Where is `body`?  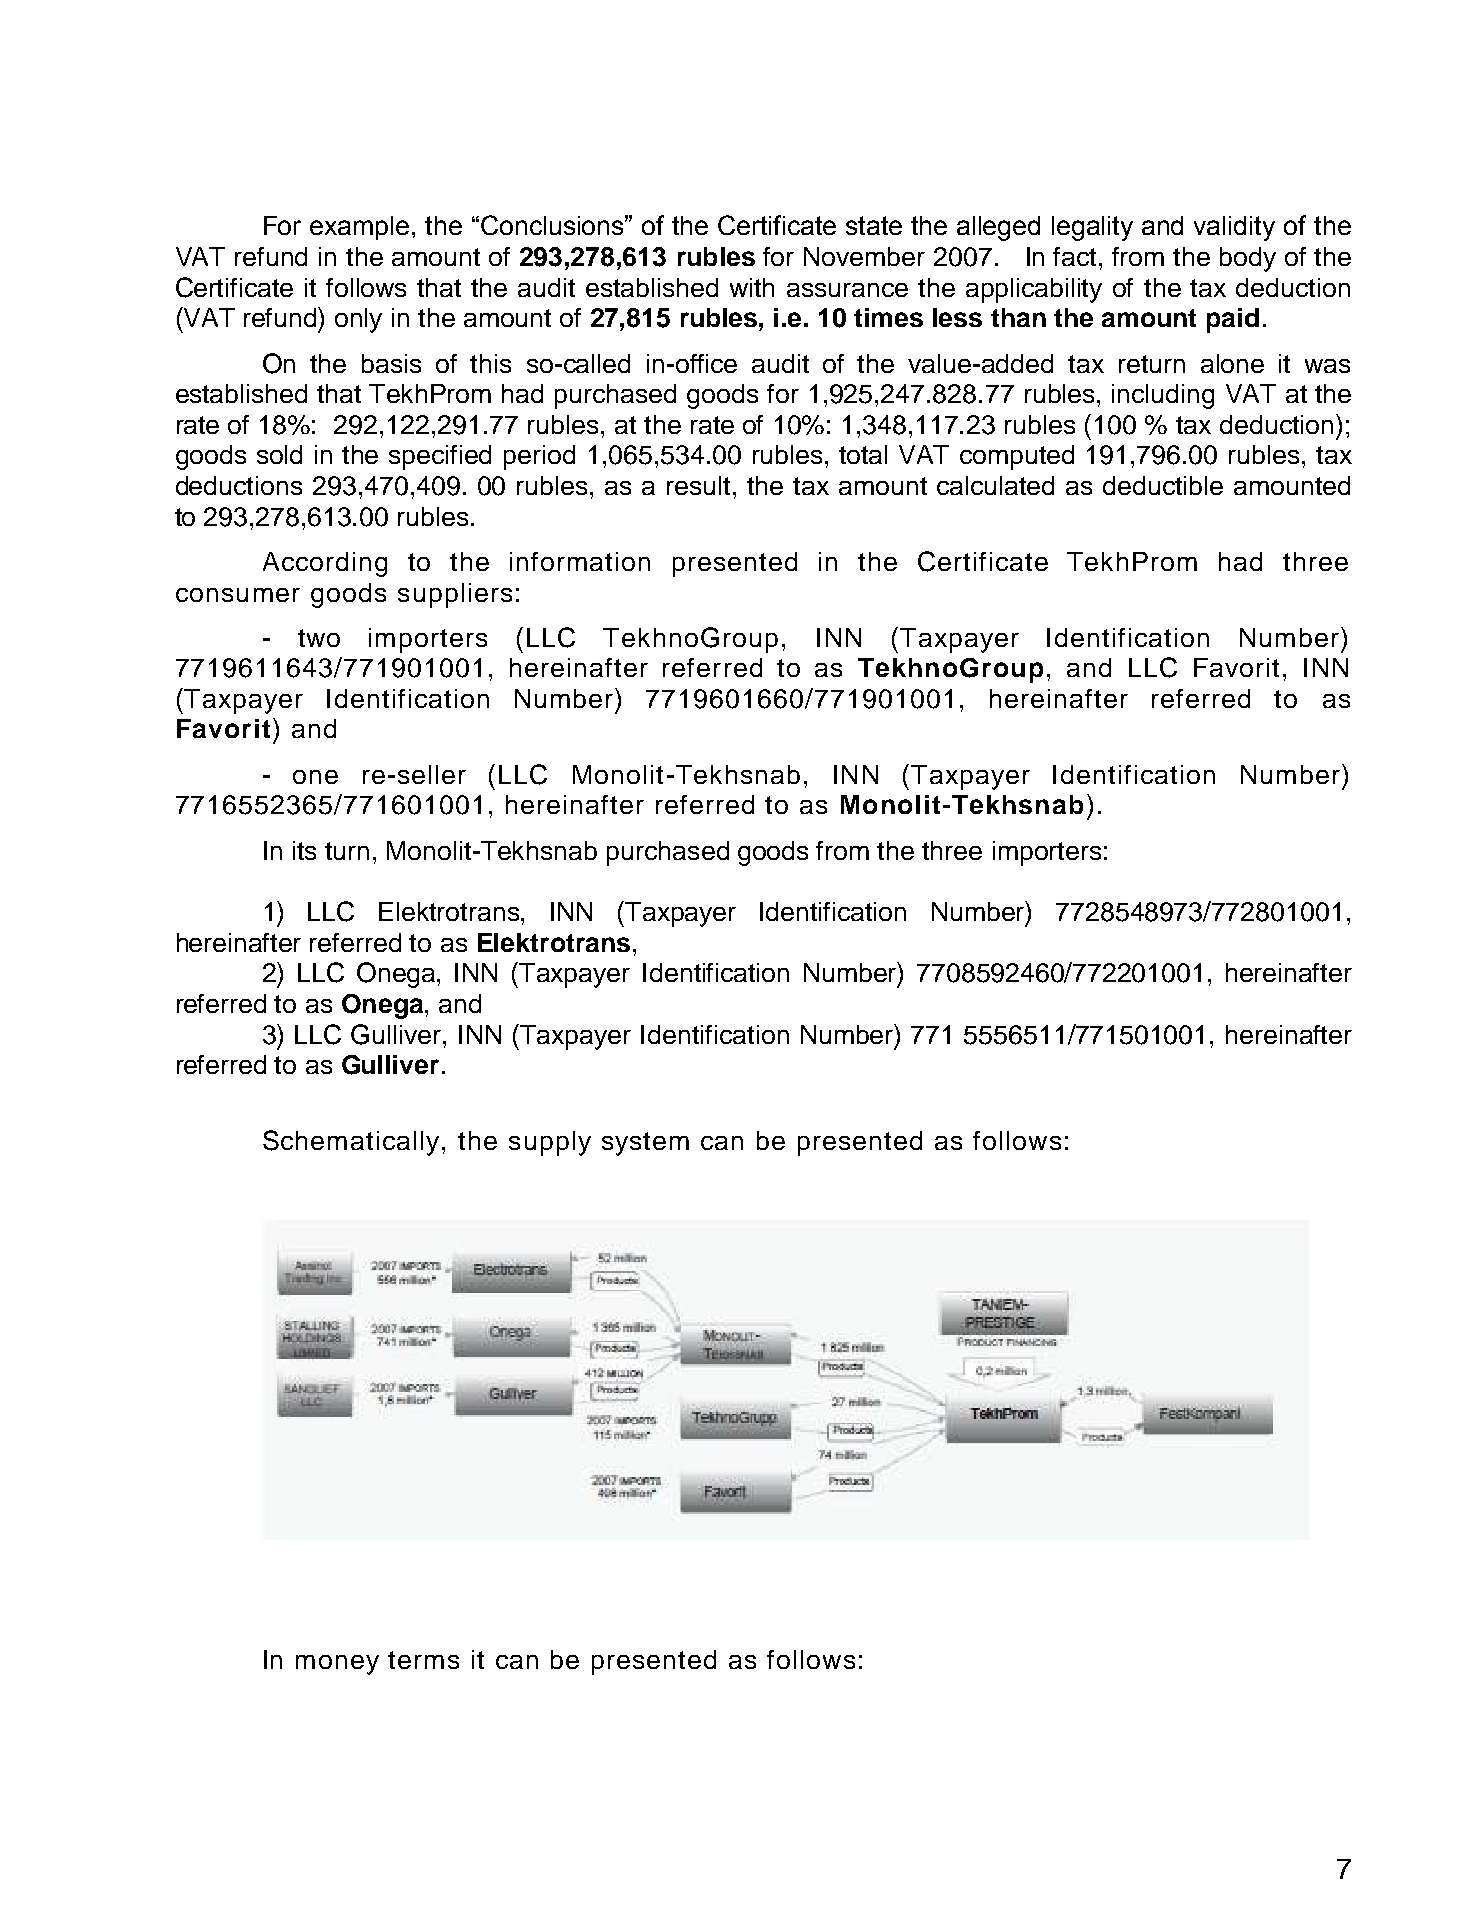 body is located at coordinates (1248, 259).
